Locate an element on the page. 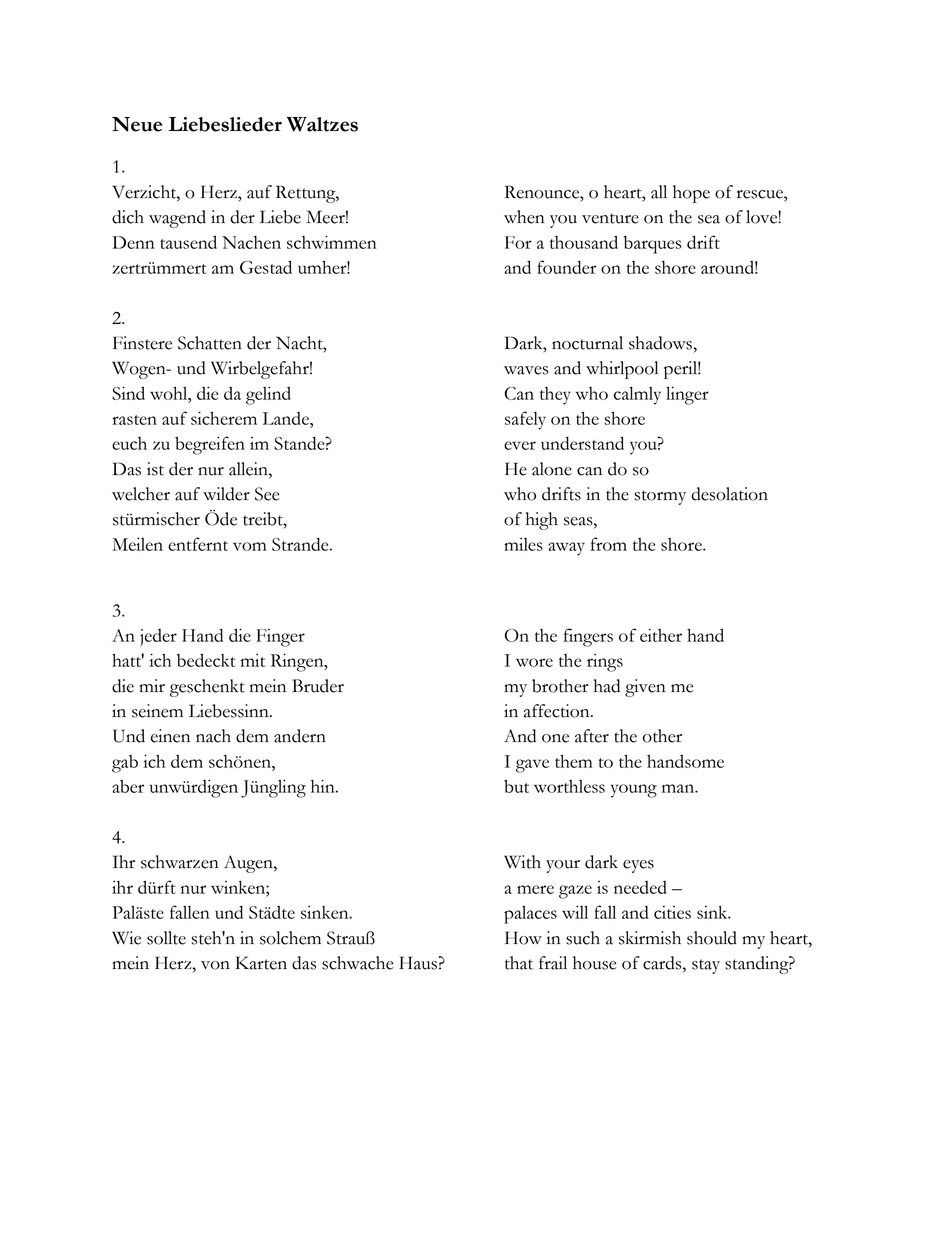 The height and width of the document is (1233, 952). hope is located at coordinates (691, 194).
